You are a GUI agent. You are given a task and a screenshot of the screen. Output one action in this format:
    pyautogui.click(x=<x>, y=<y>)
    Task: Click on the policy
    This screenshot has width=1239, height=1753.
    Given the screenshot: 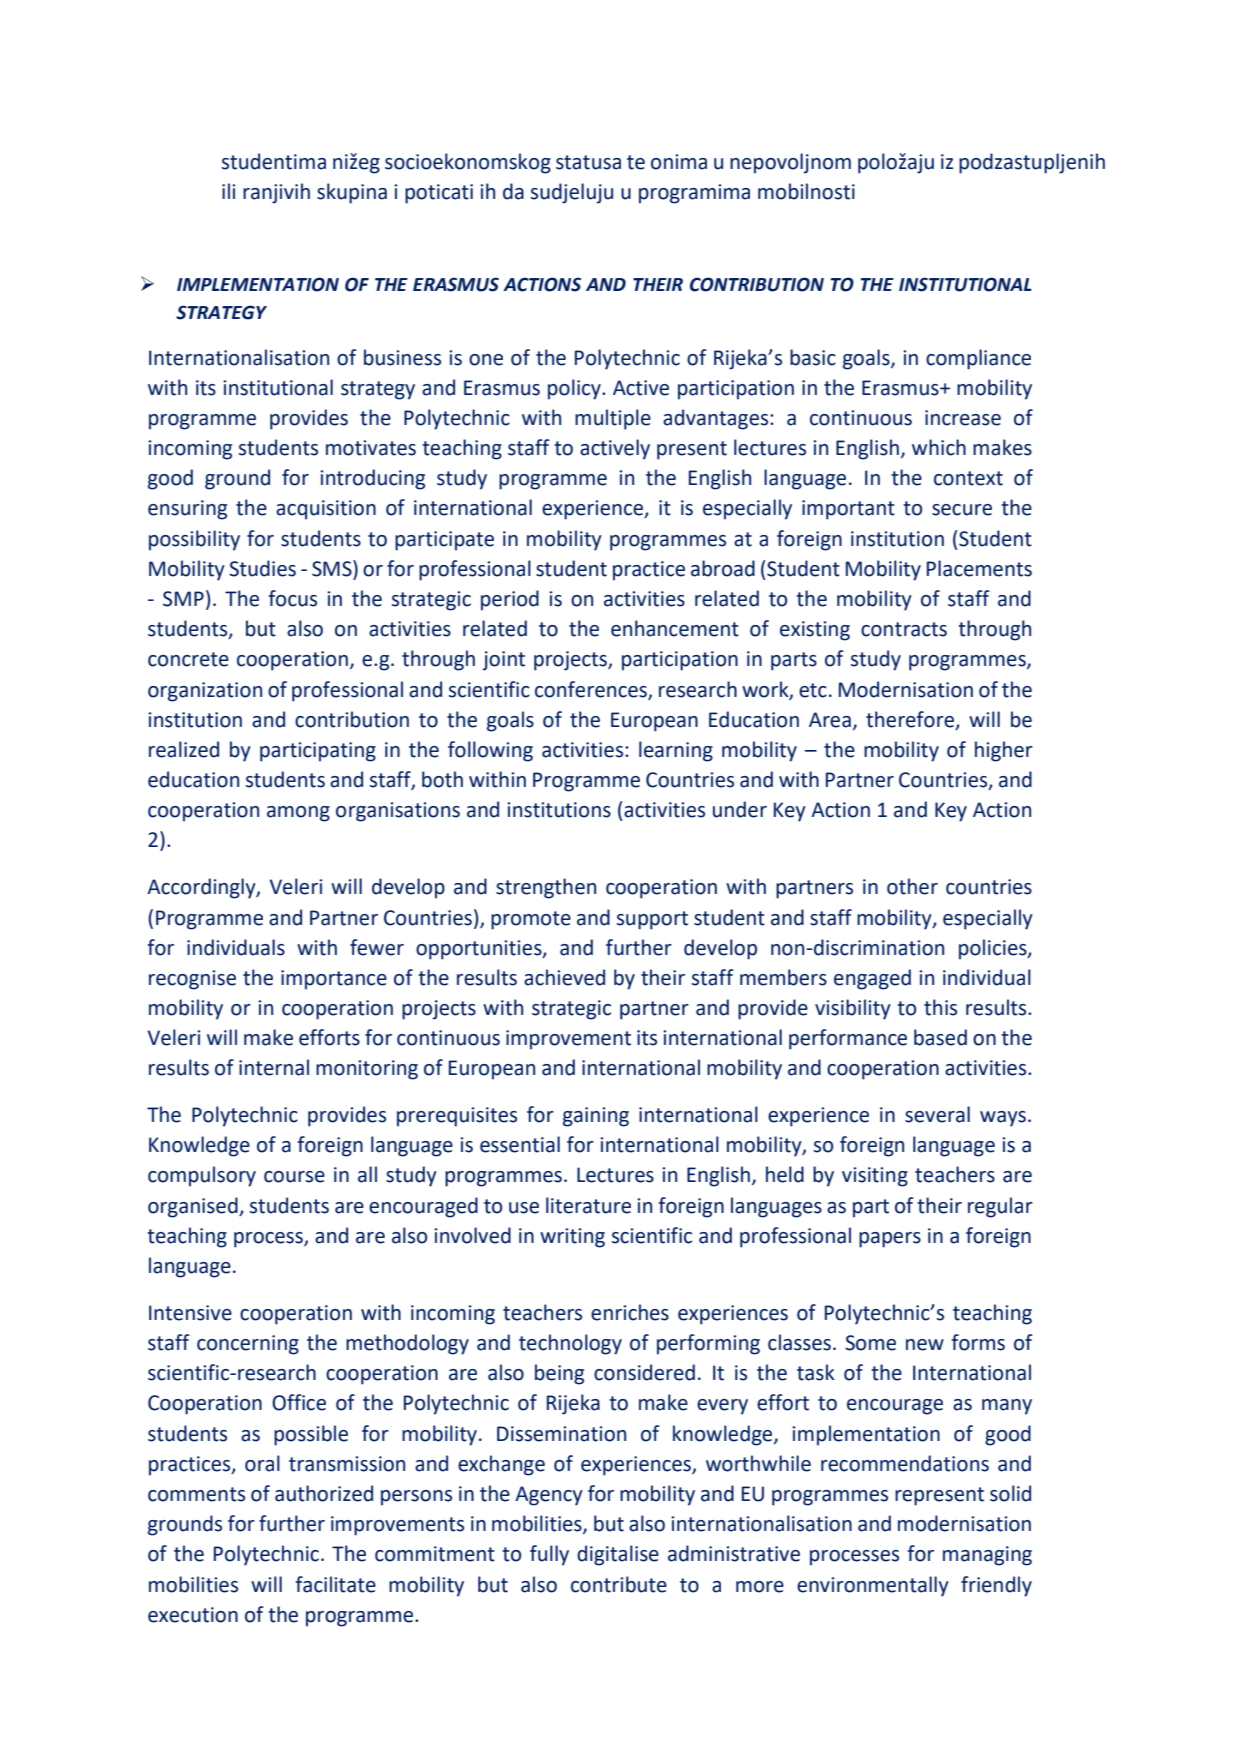 What is the action you would take?
    pyautogui.click(x=575, y=389)
